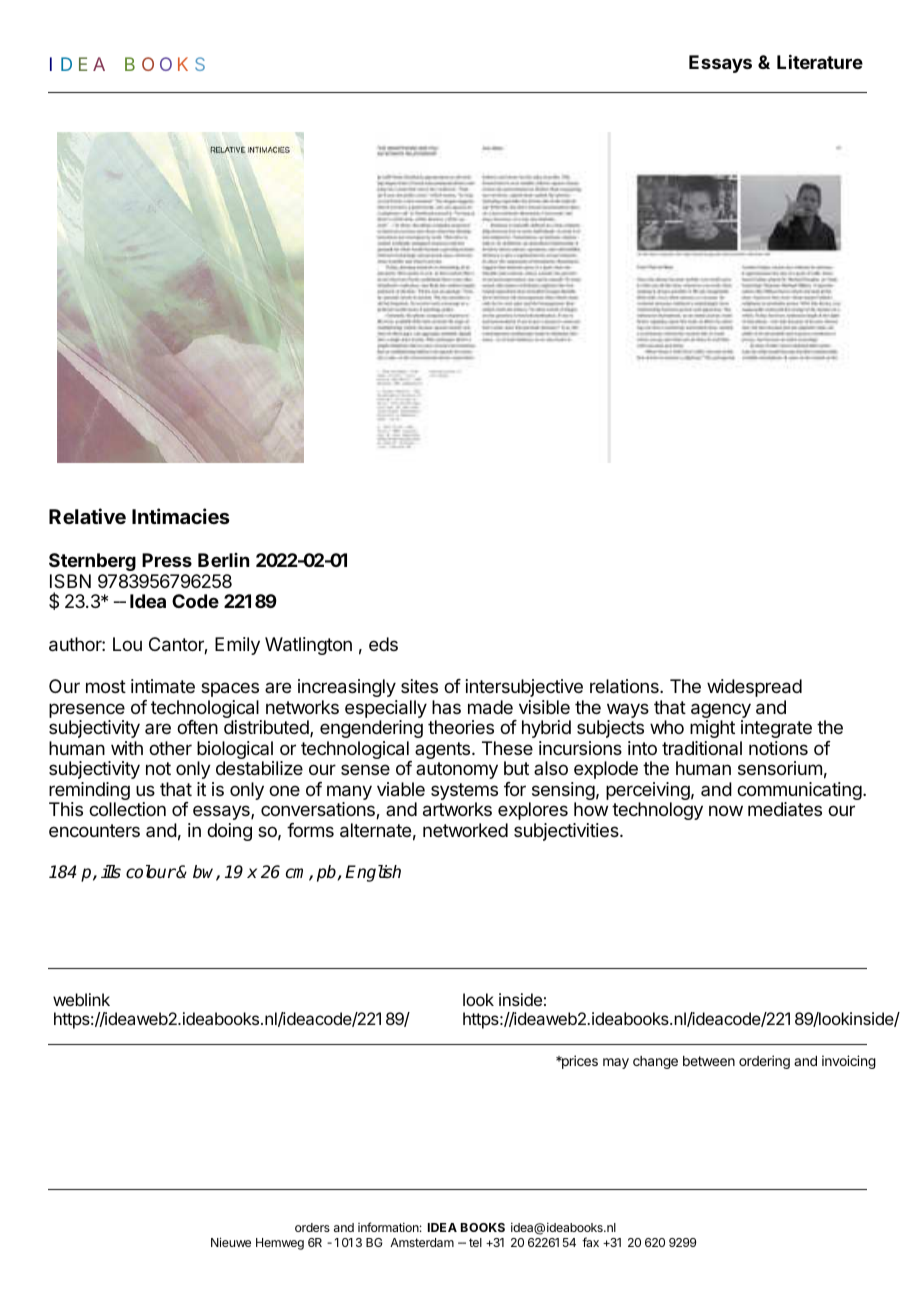 Image resolution: width=924 pixels, height=1308 pixels. Describe the element at coordinates (820, 61) in the page. I see `Literature` at that location.
